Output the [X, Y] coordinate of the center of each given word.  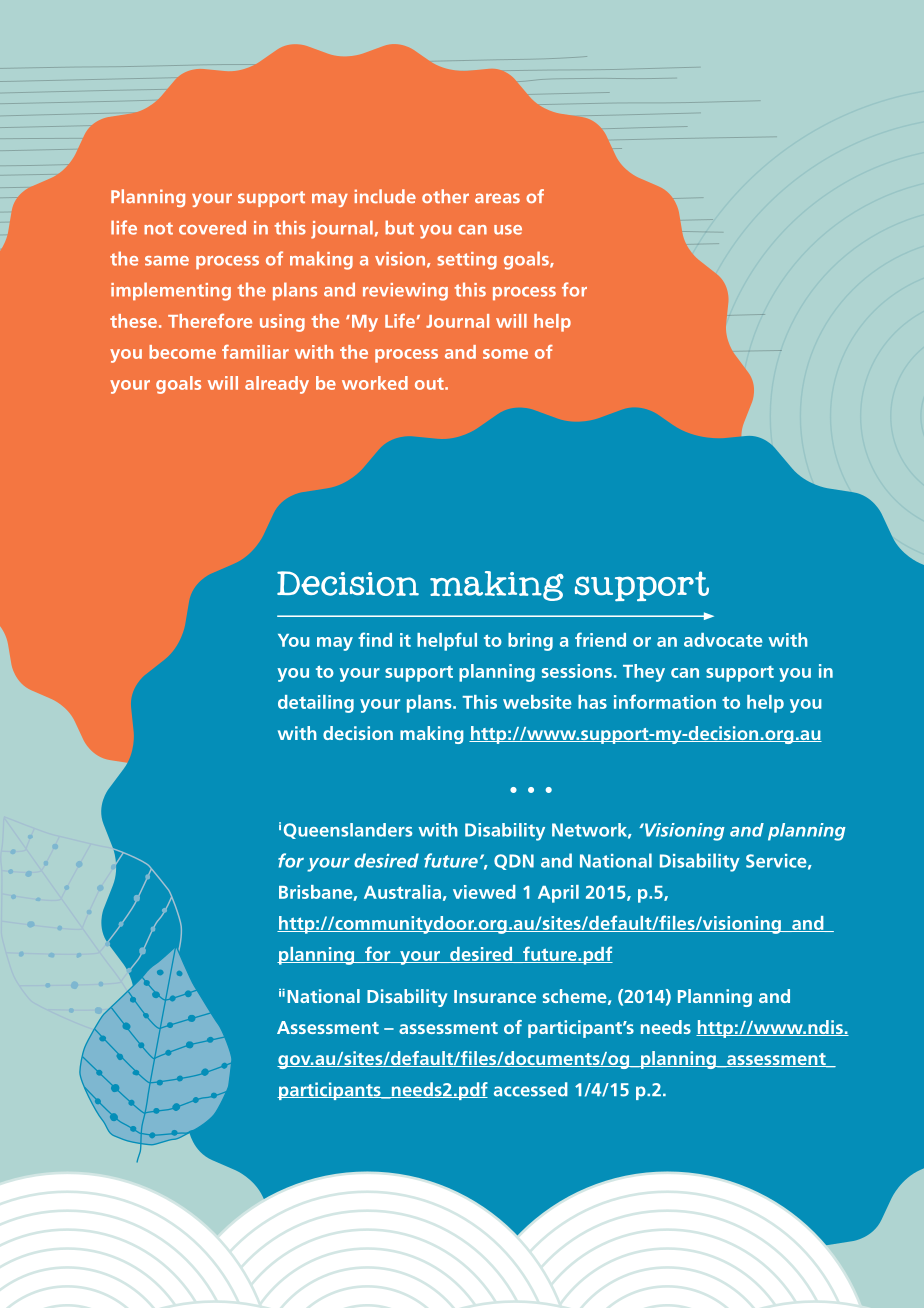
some [505, 354]
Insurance [495, 996]
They [644, 673]
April [558, 894]
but [399, 227]
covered [212, 227]
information [665, 701]
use [508, 230]
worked [375, 383]
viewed [484, 892]
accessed [531, 1089]
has [592, 702]
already [277, 385]
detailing [316, 704]
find [375, 639]
